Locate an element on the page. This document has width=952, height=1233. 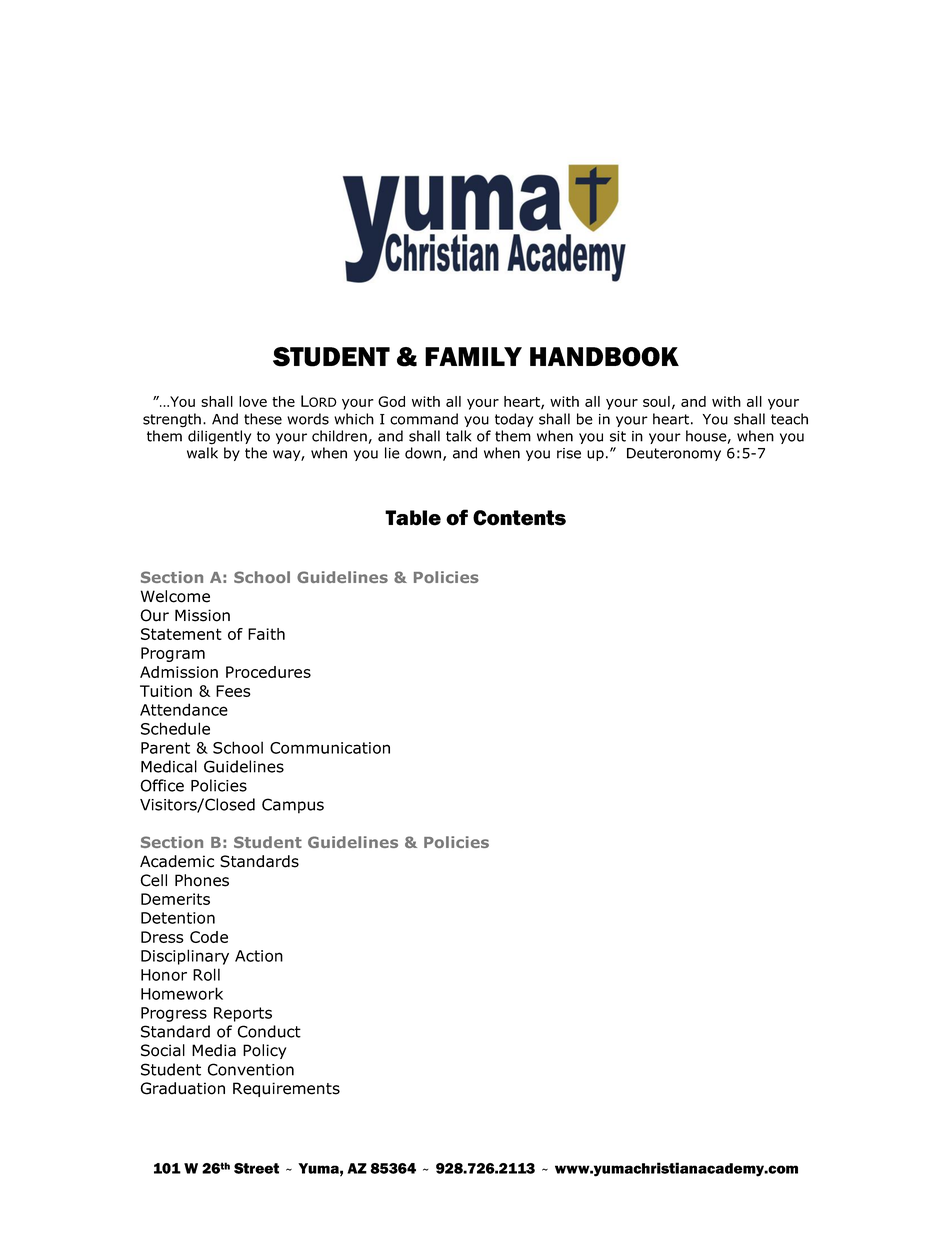
FAMILY is located at coordinates (473, 356).
